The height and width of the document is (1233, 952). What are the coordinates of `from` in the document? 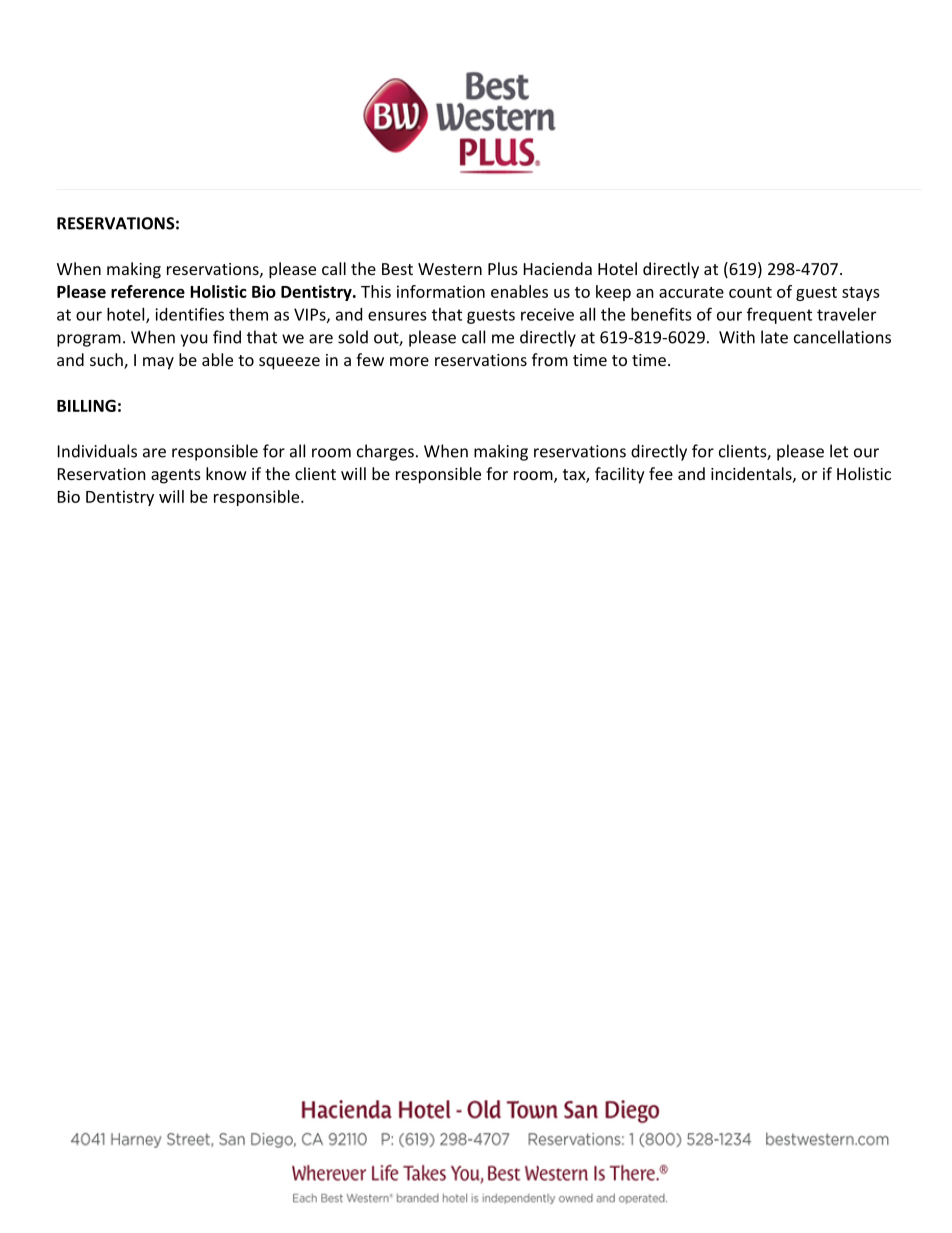 It's located at (550, 359).
